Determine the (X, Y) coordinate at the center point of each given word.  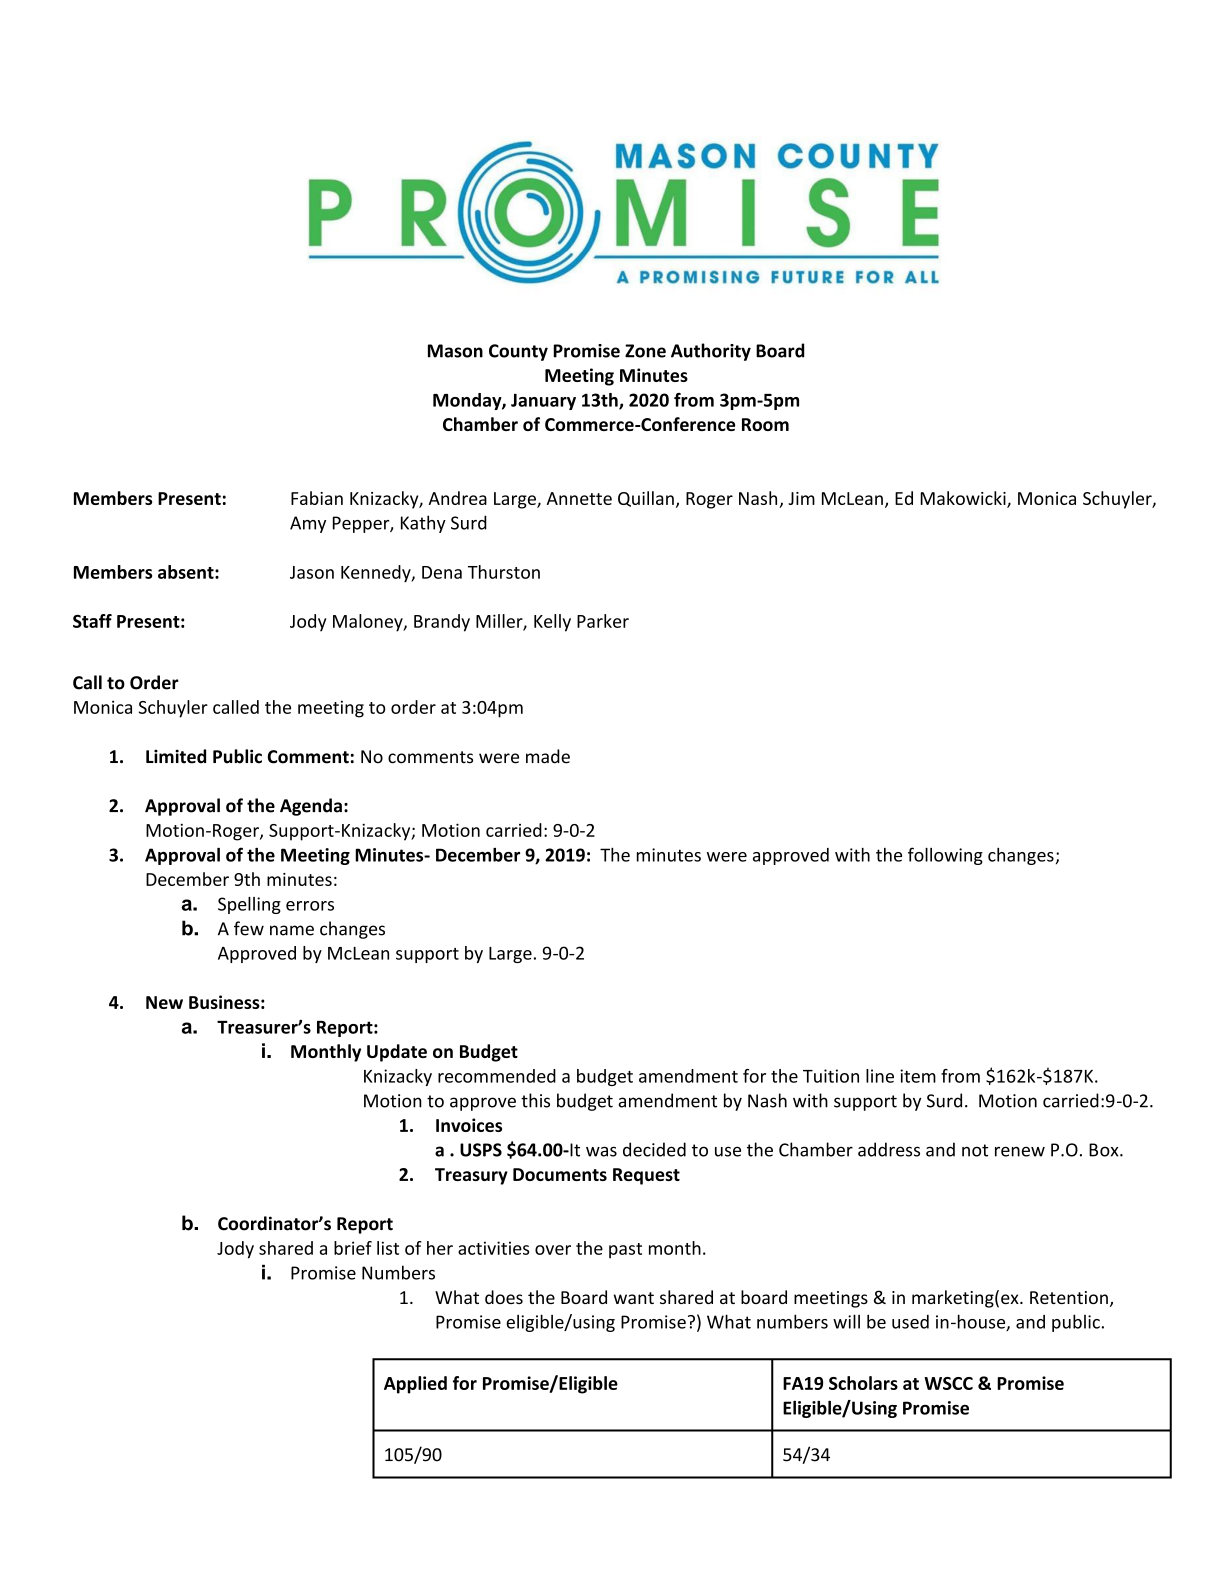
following (945, 856)
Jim (801, 498)
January (543, 401)
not (975, 1150)
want (634, 1298)
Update (397, 1053)
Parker (603, 621)
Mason (455, 351)
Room (765, 424)
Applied (415, 1385)
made (548, 756)
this (535, 1100)
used (910, 1322)
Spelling (249, 905)
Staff (92, 621)
